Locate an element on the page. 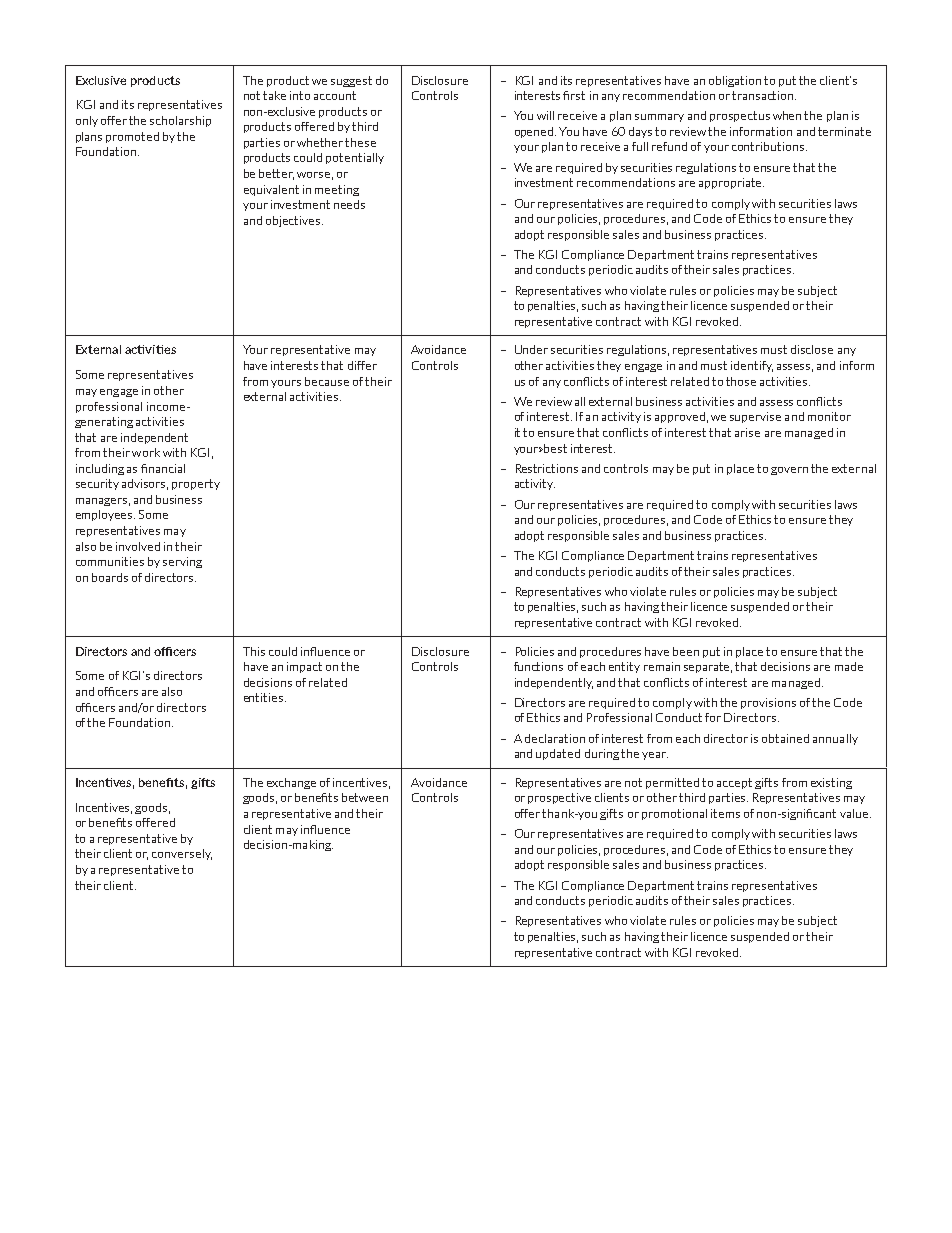  conversely is located at coordinates (182, 854).
